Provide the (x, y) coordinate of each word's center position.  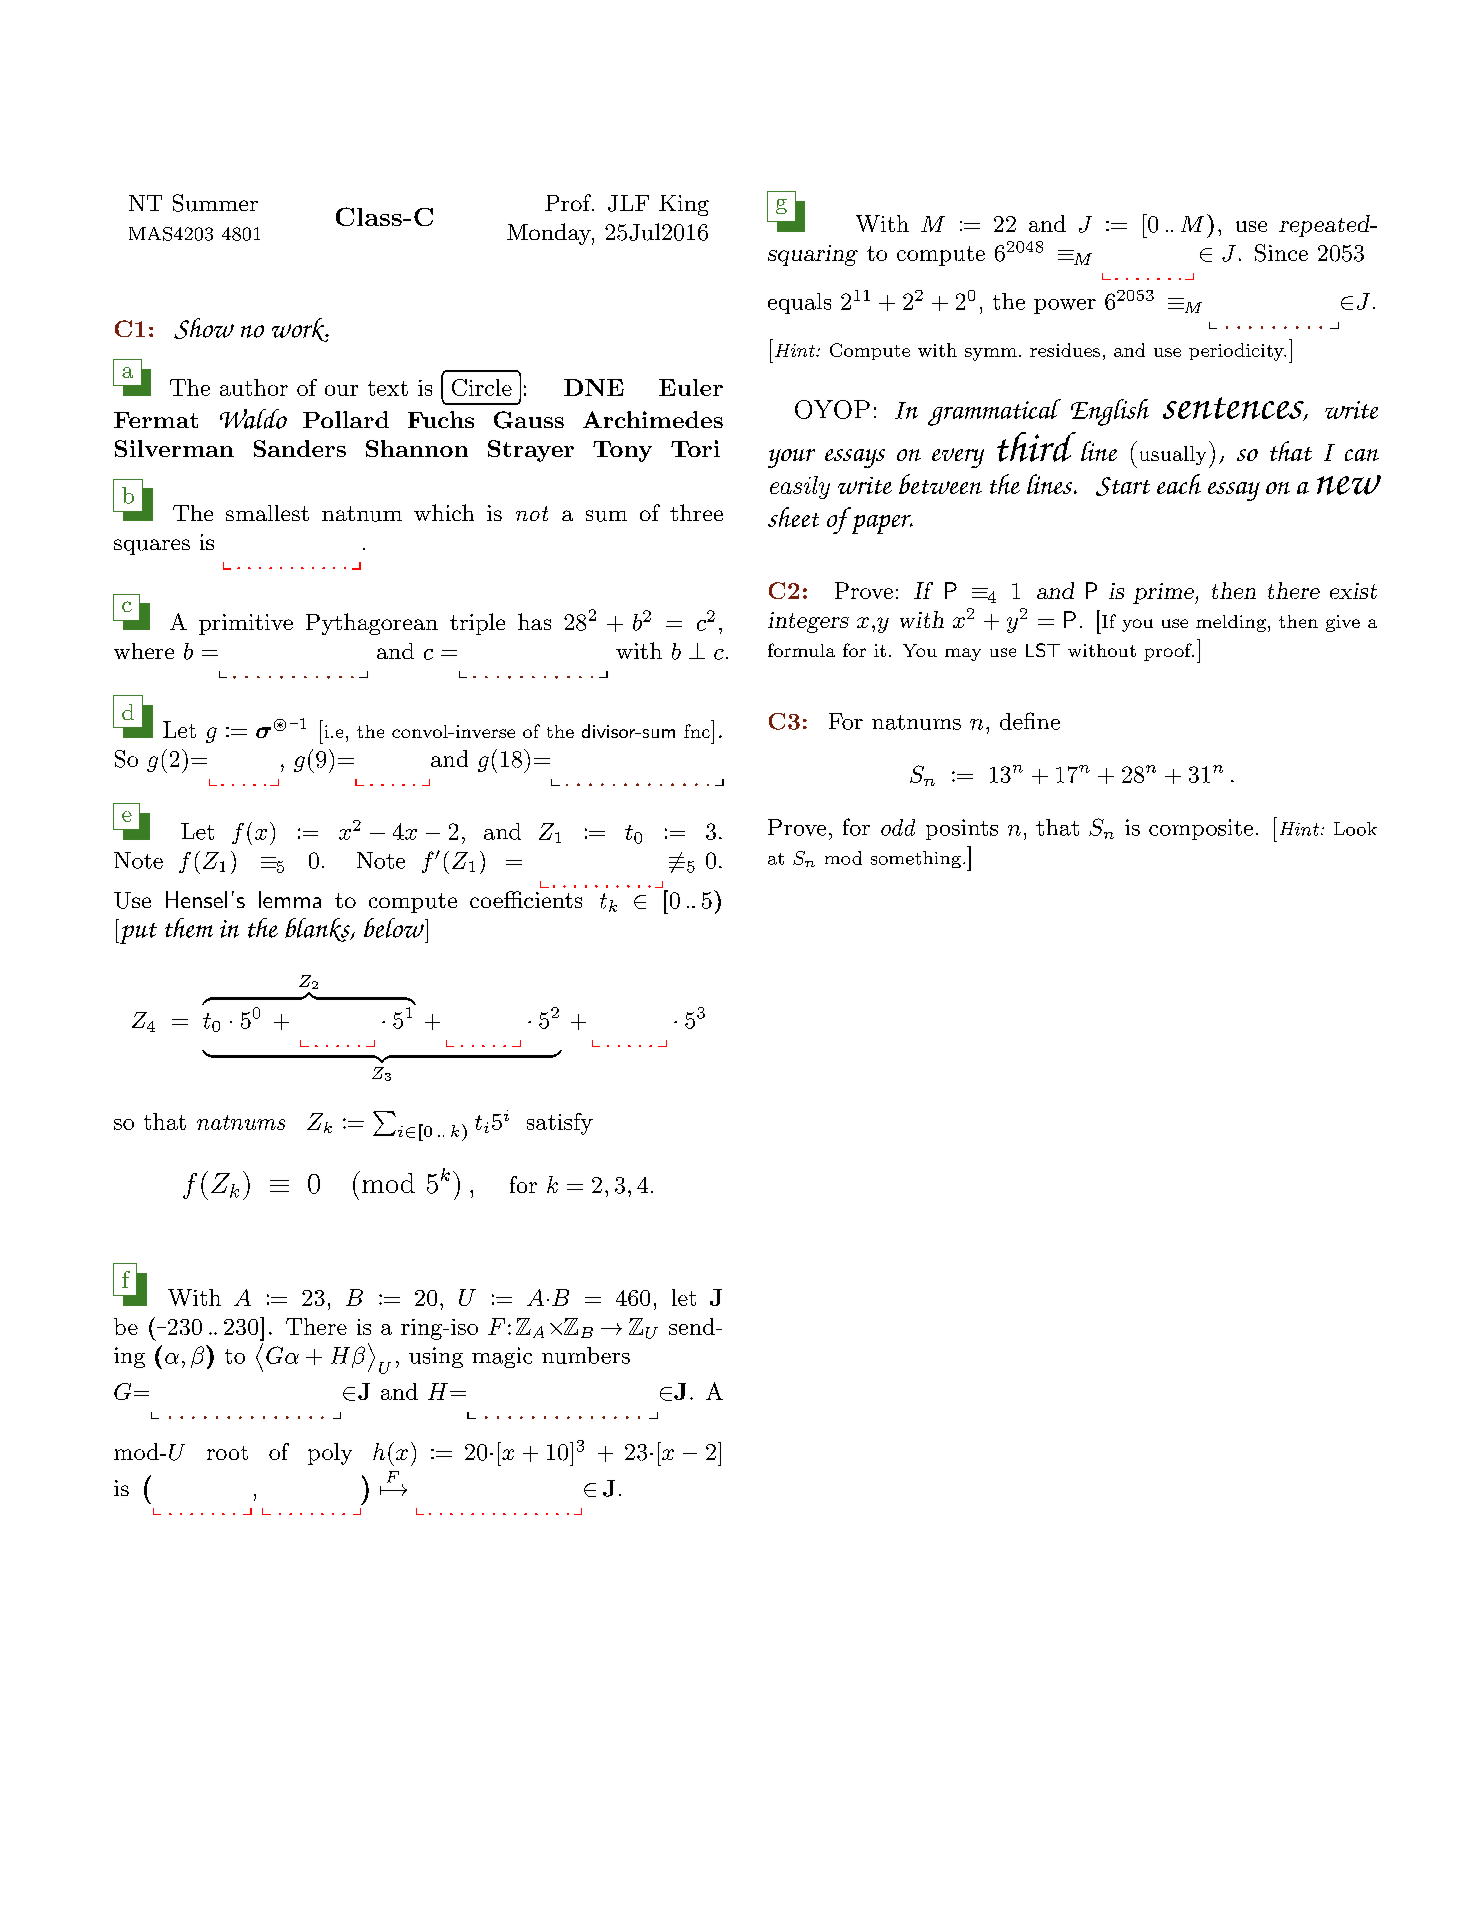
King (684, 205)
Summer (215, 203)
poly (330, 1454)
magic (502, 1357)
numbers (586, 1355)
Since (1281, 253)
